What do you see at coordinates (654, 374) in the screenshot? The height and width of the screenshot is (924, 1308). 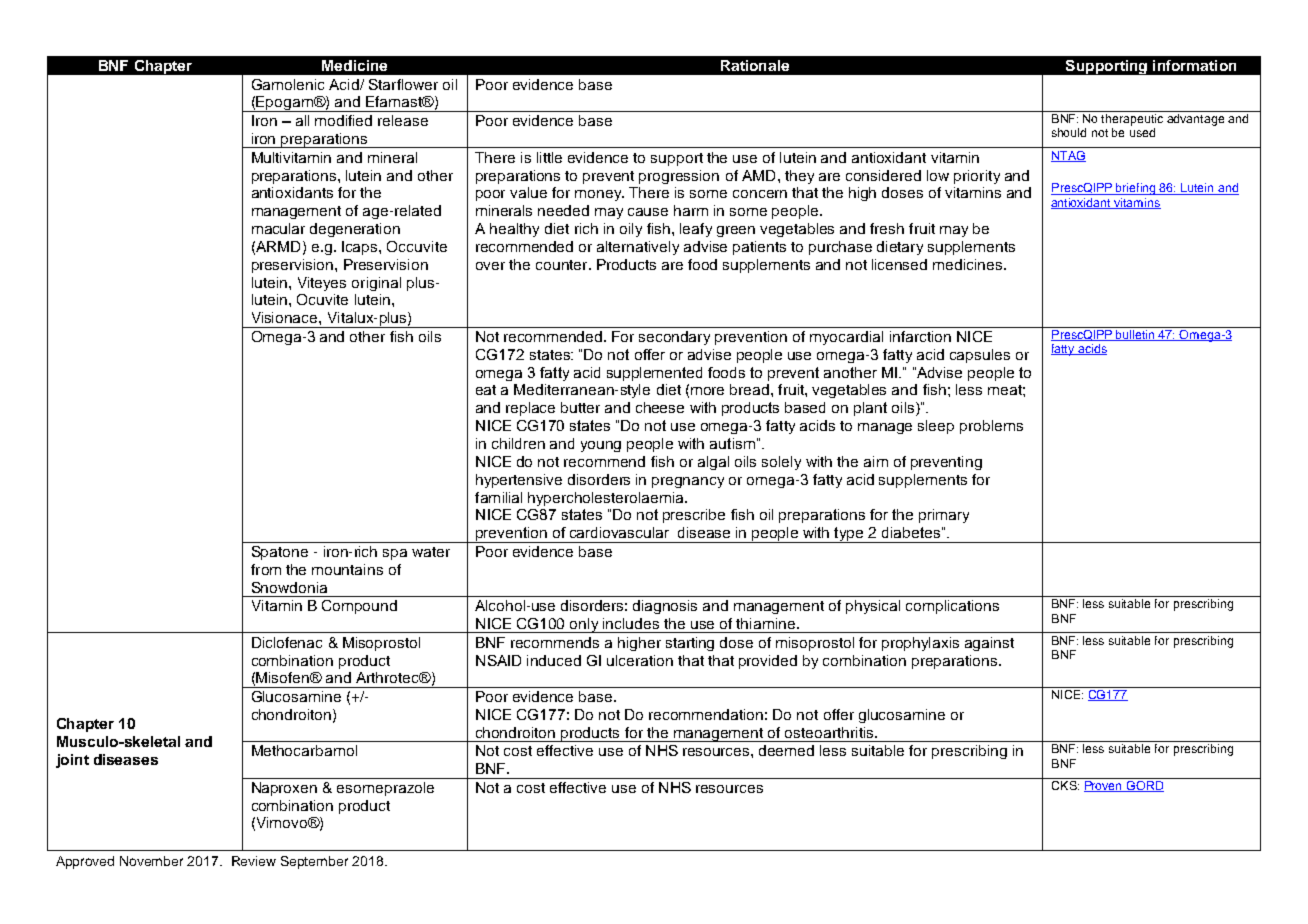 I see `supplemented` at bounding box center [654, 374].
